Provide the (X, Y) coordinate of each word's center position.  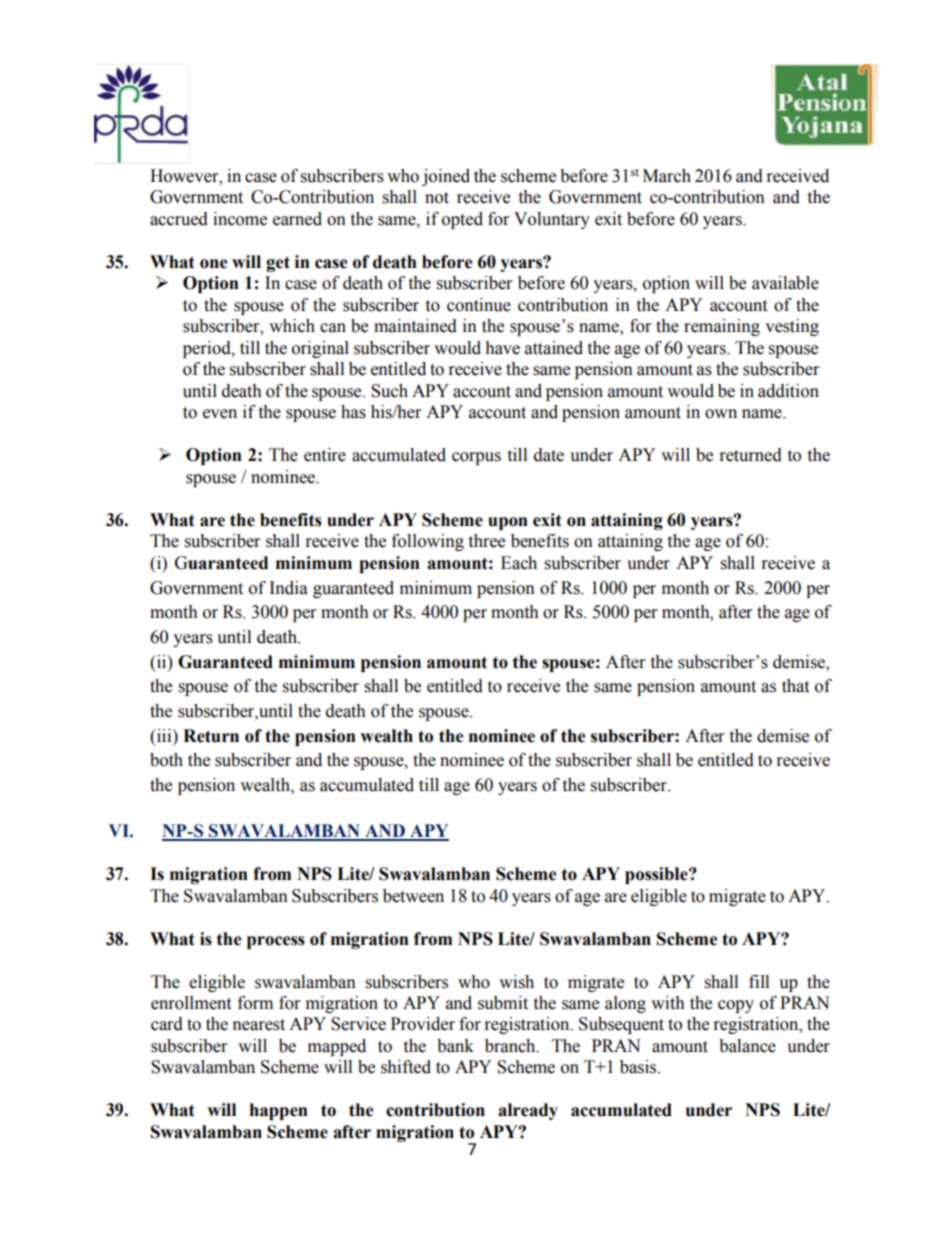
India (289, 588)
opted (462, 220)
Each (519, 563)
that (795, 686)
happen (279, 1111)
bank (455, 1046)
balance (747, 1046)
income (240, 219)
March (667, 176)
